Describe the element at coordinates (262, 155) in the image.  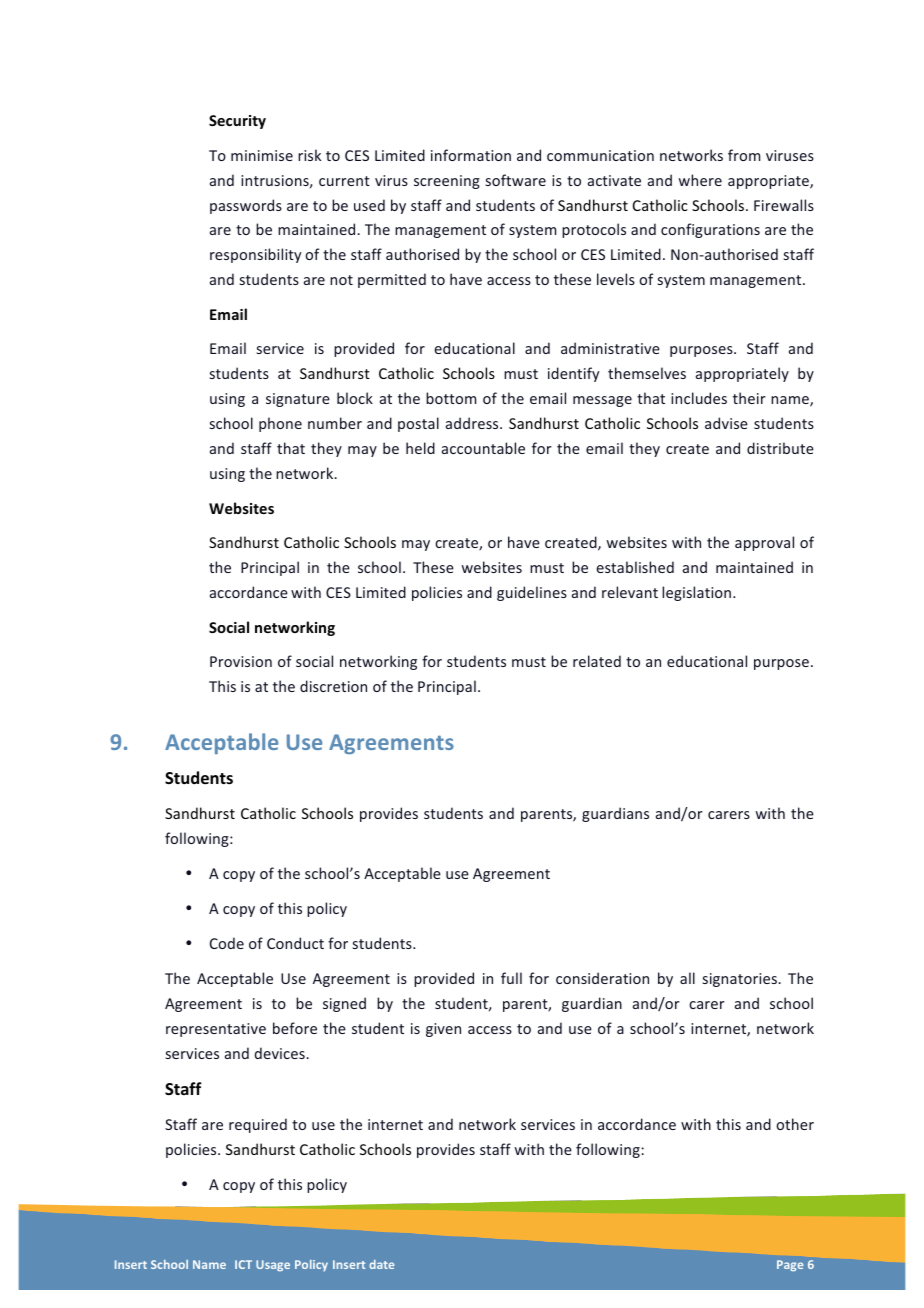
I see `minimise` at that location.
